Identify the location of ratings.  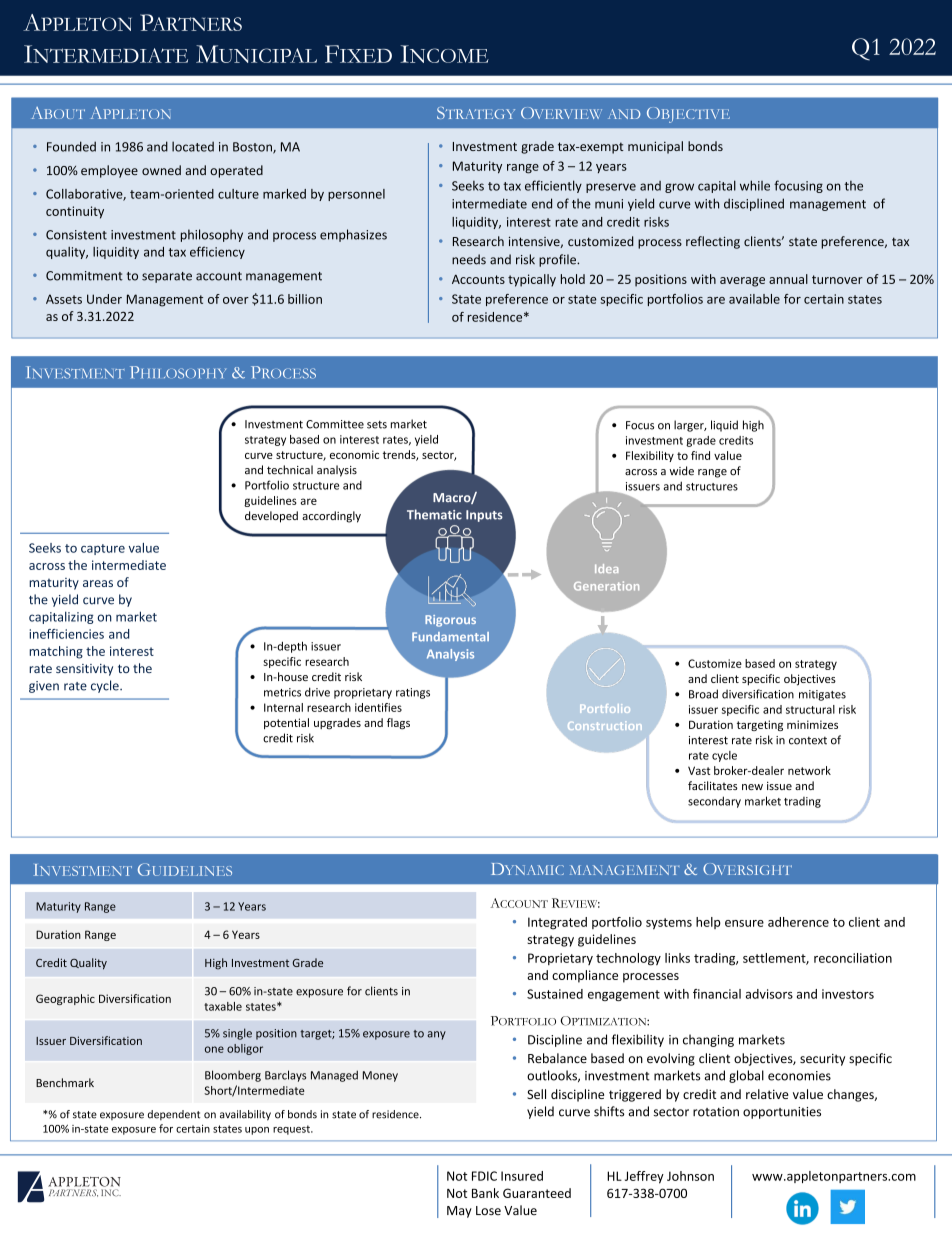
(413, 693).
